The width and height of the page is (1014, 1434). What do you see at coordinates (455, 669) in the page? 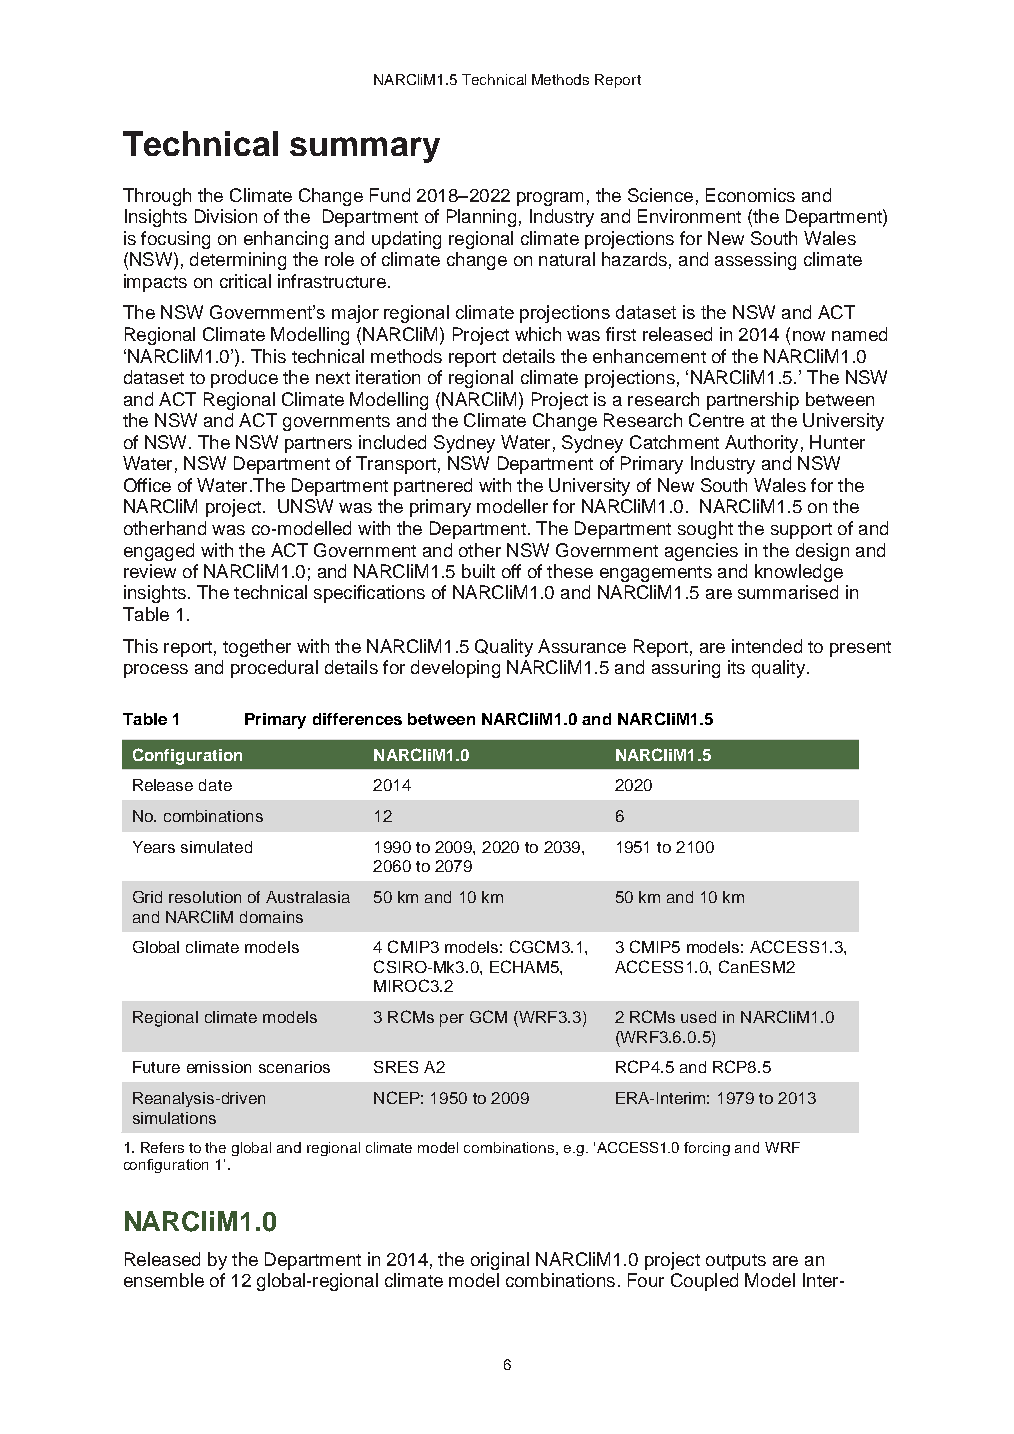
I see `developing` at bounding box center [455, 669].
